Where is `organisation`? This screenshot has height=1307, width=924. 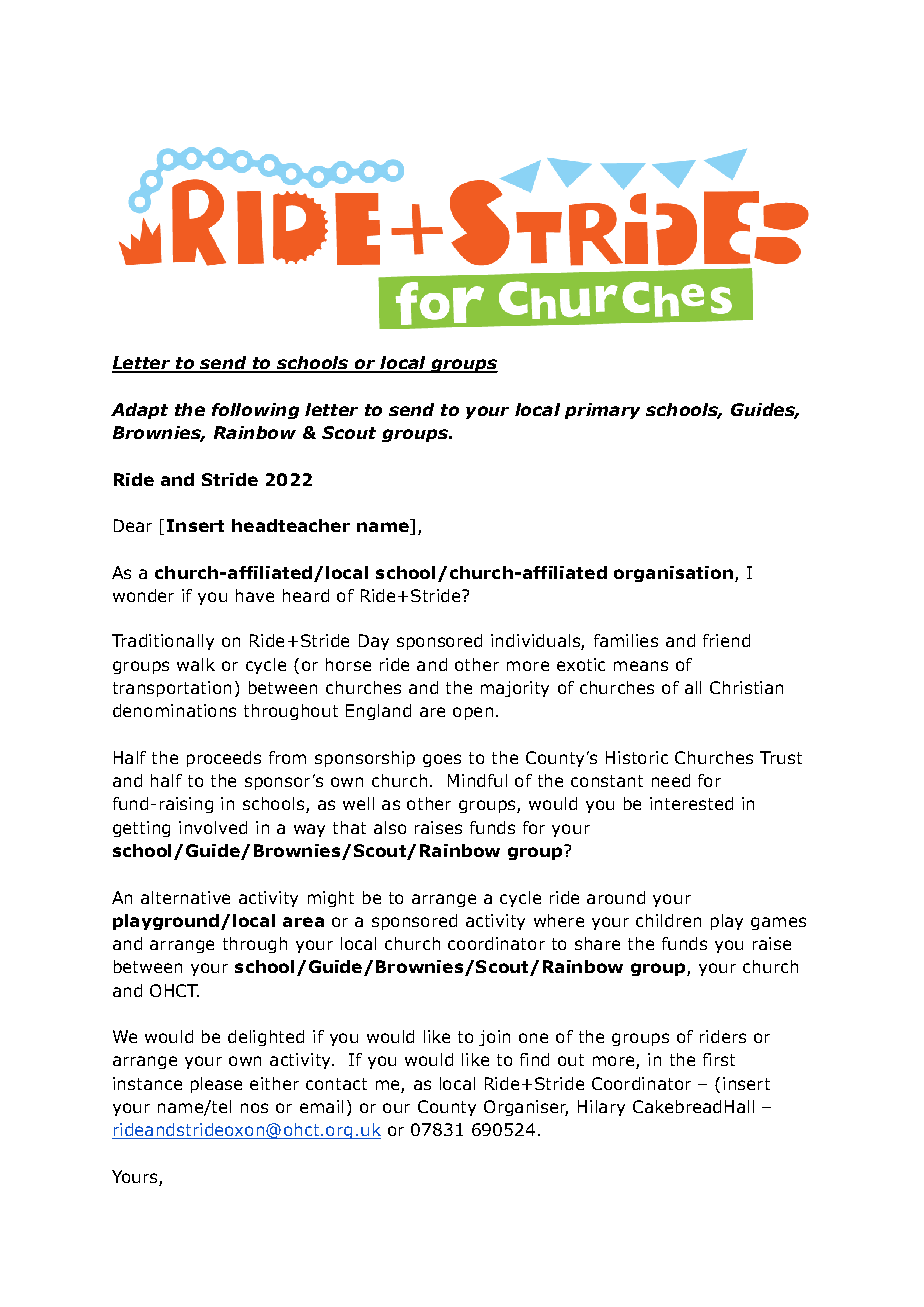
organisation is located at coordinates (673, 574).
